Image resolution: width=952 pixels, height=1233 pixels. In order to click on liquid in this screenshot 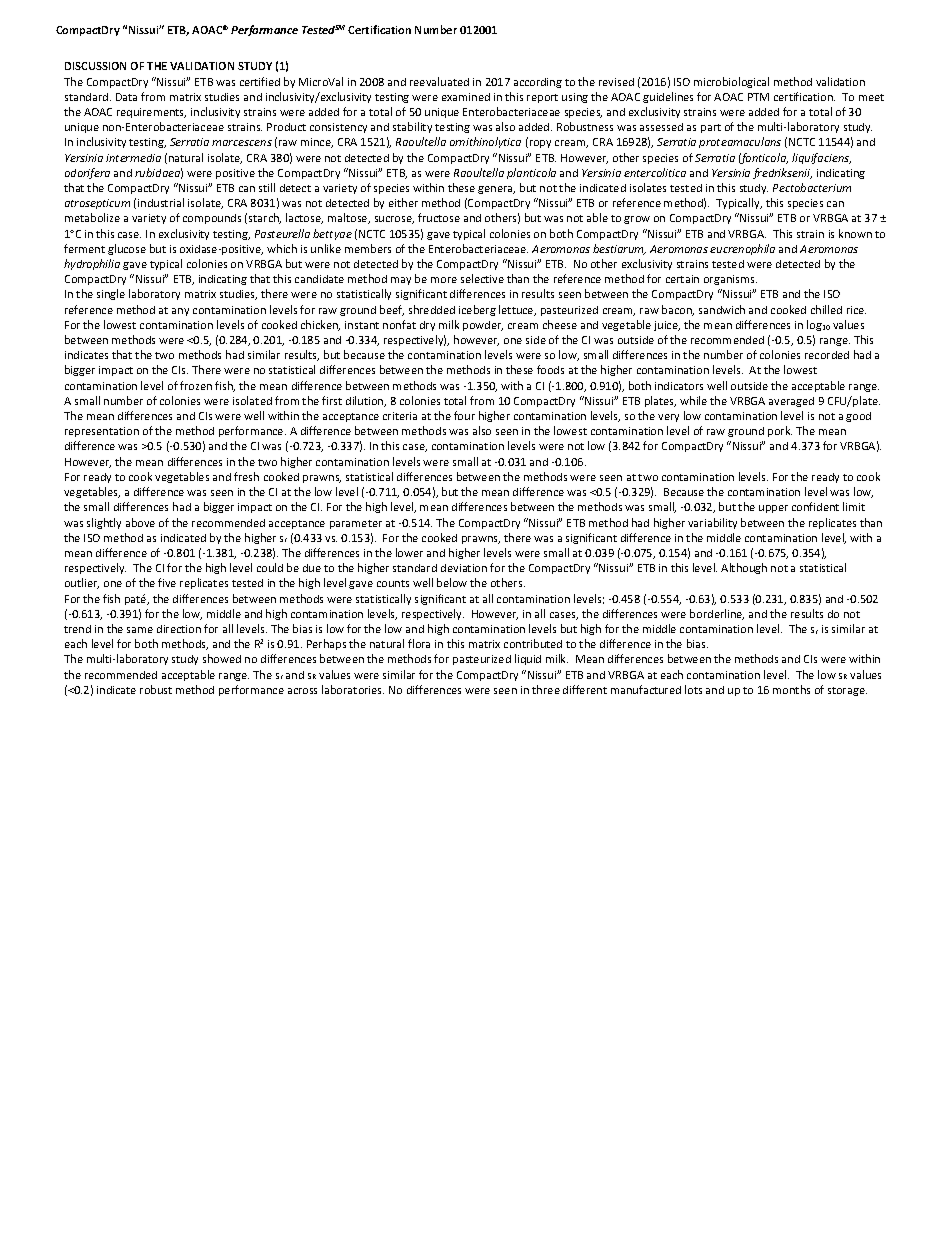, I will do `click(528, 659)`.
